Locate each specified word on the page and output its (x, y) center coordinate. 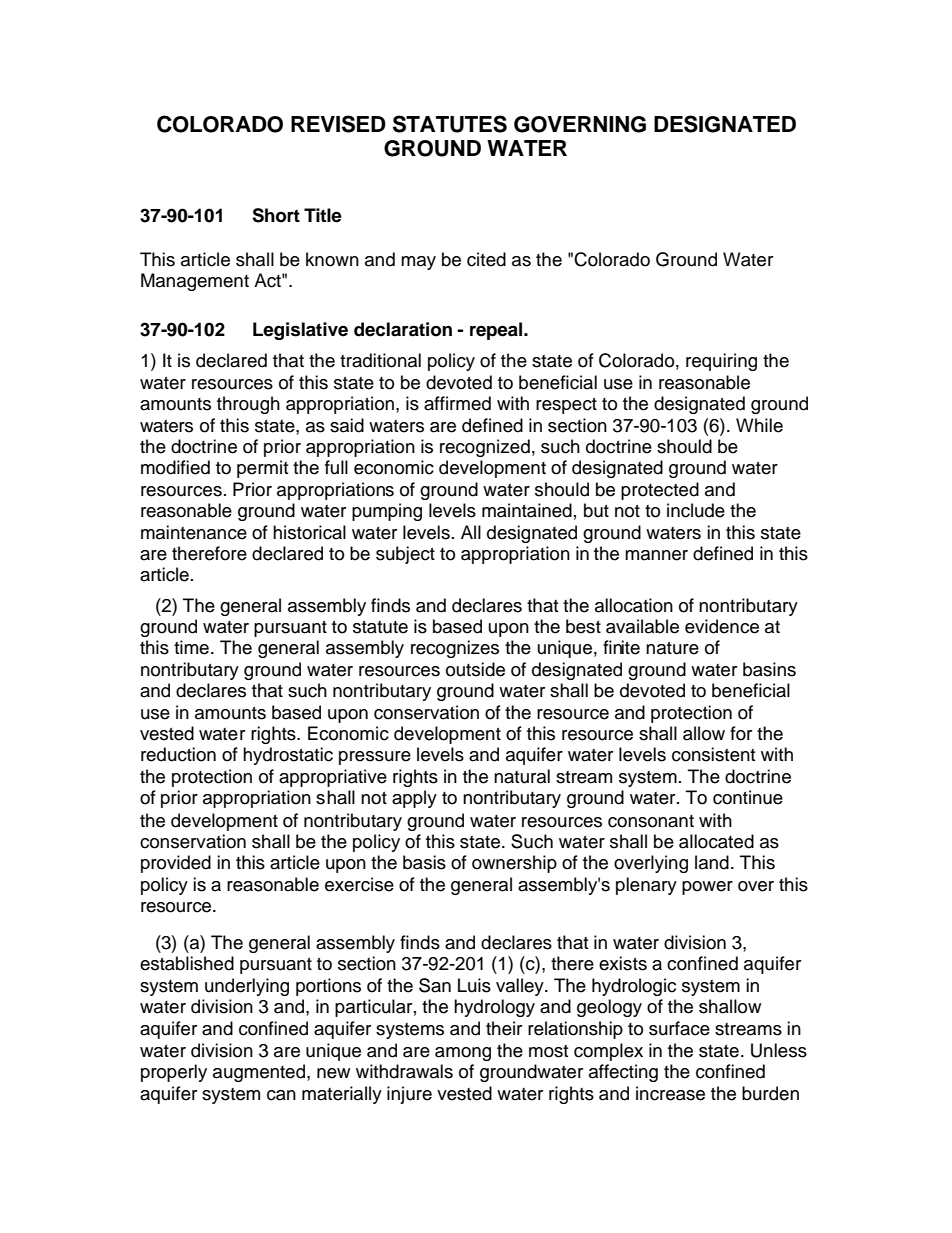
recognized (485, 448)
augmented (259, 1073)
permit (262, 469)
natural (522, 776)
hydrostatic (288, 756)
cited (486, 259)
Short (276, 215)
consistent (713, 754)
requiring (721, 362)
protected (660, 491)
